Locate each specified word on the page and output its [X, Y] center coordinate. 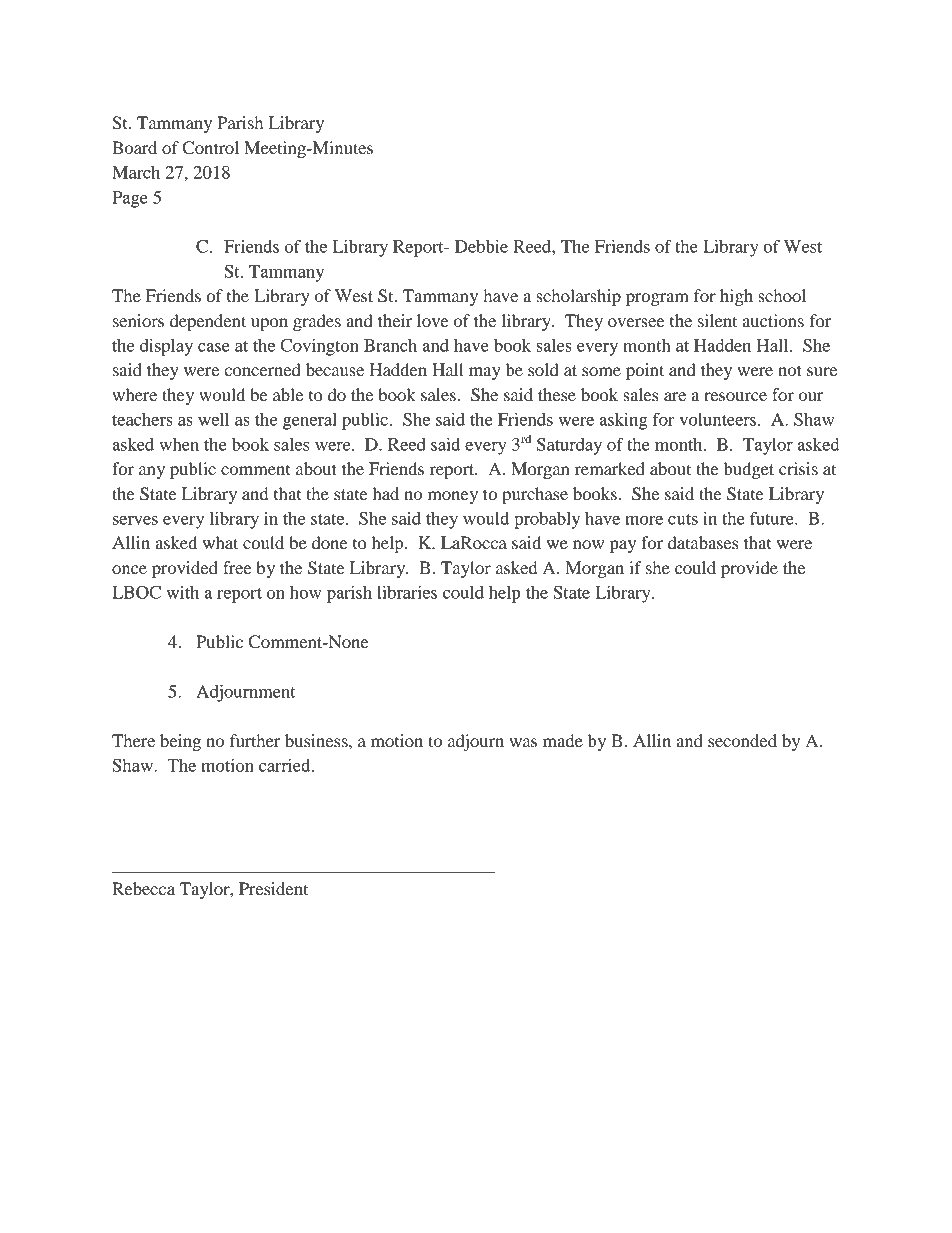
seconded [742, 740]
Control [211, 148]
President [273, 888]
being [180, 742]
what [220, 542]
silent [717, 320]
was [523, 742]
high [736, 297]
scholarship [578, 297]
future [773, 518]
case [214, 347]
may [485, 373]
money [453, 497]
